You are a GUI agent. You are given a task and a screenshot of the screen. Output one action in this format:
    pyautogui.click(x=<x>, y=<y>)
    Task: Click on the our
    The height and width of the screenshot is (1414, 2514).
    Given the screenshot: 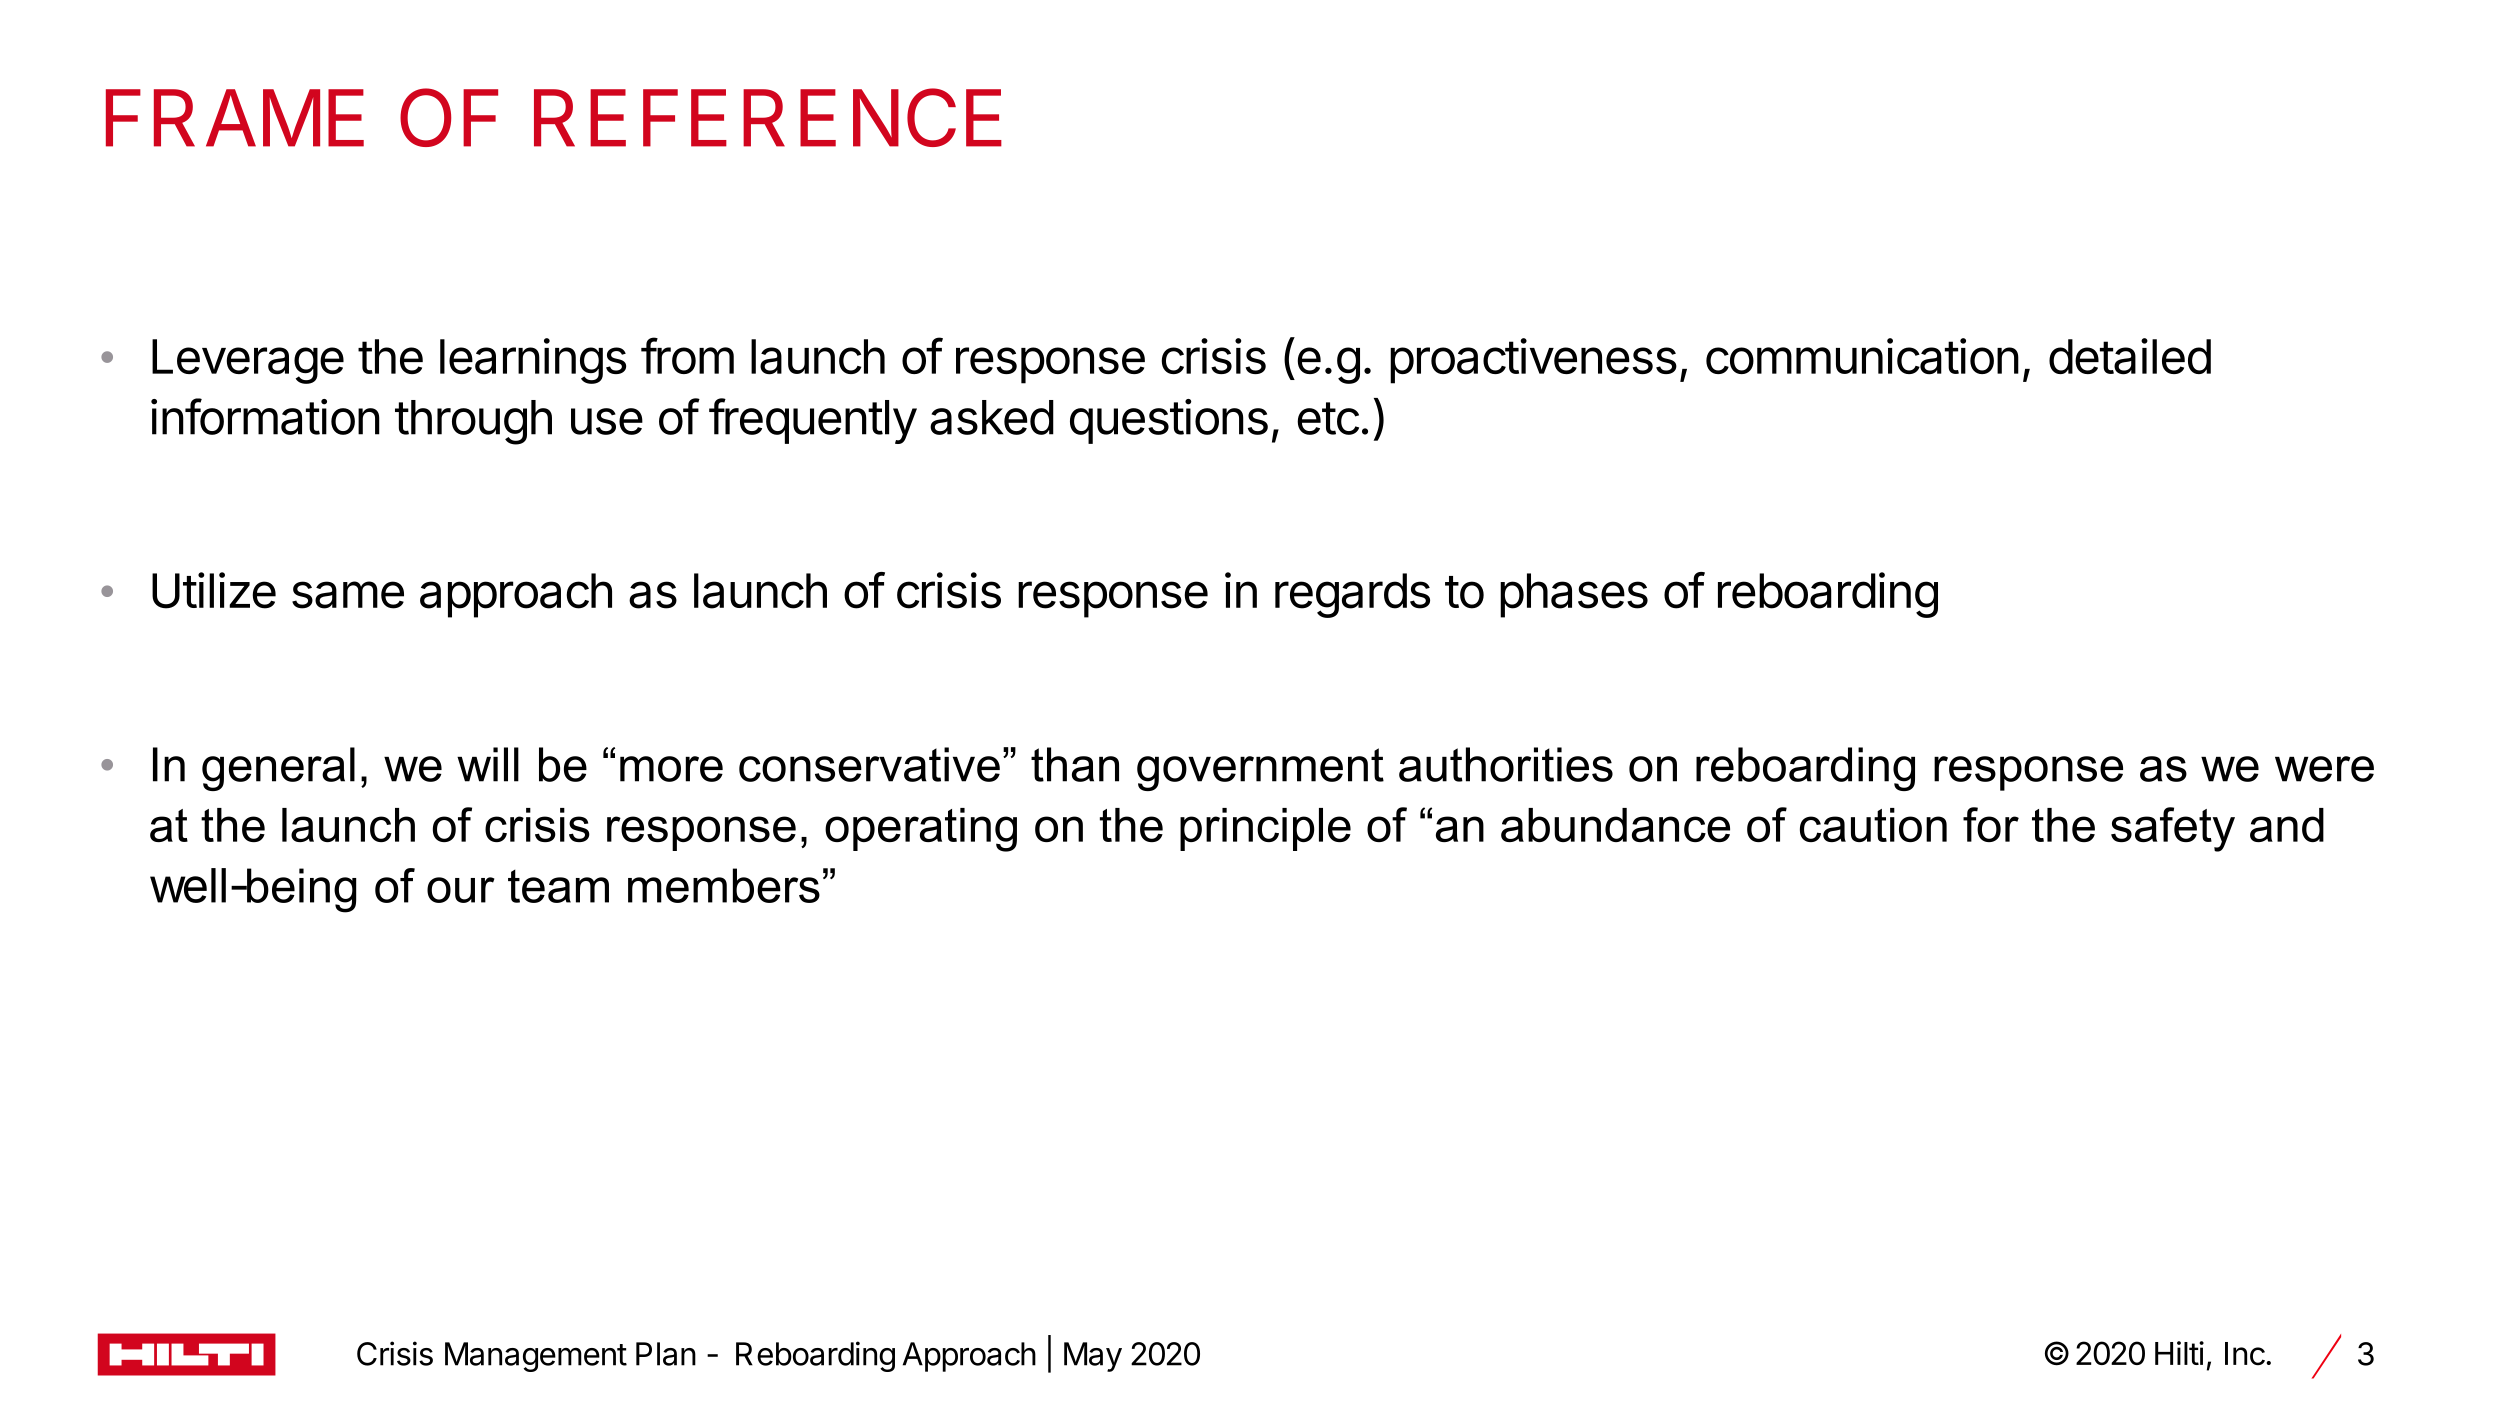 What is the action you would take?
    pyautogui.click(x=460, y=890)
